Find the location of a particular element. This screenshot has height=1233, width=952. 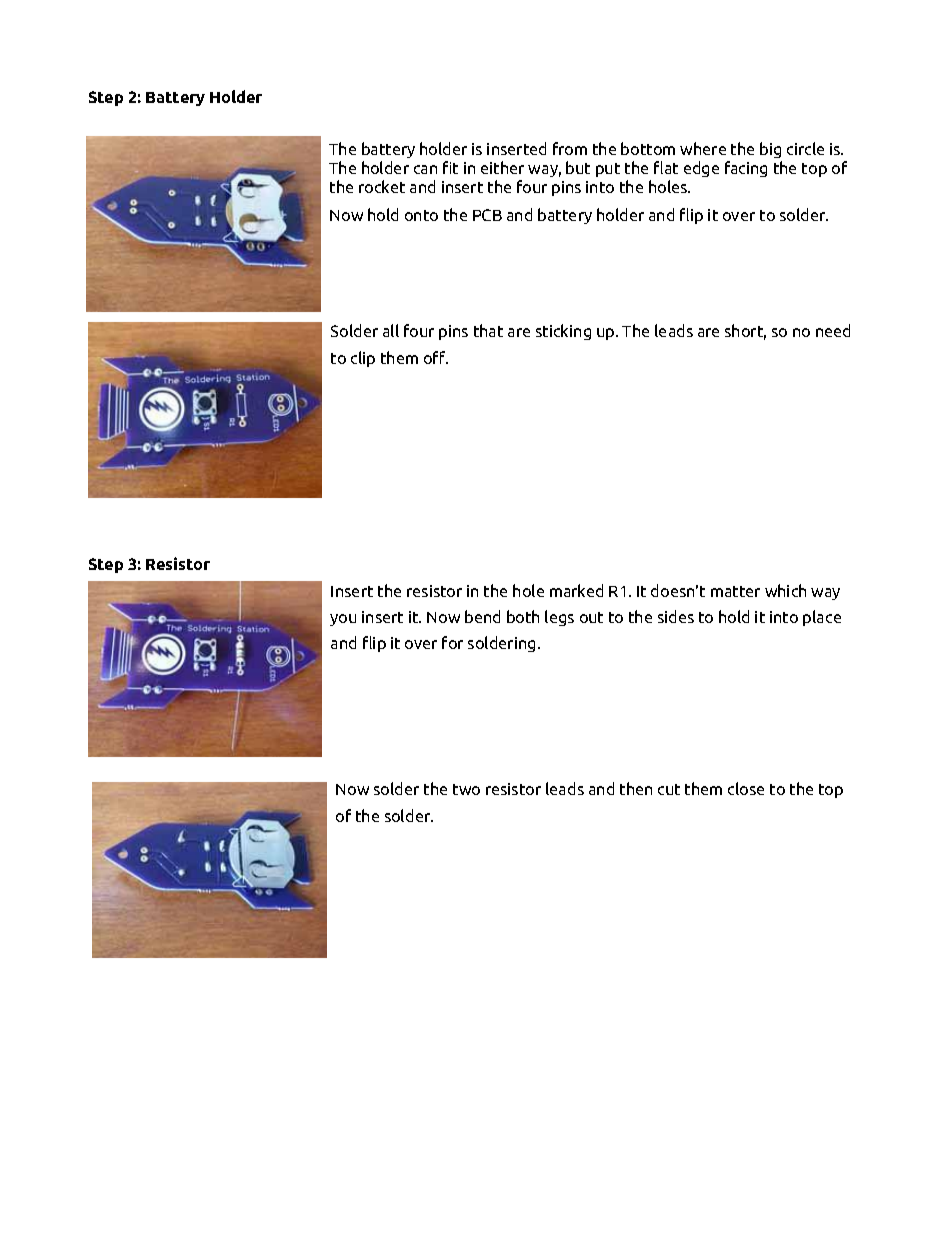

need is located at coordinates (833, 330).
